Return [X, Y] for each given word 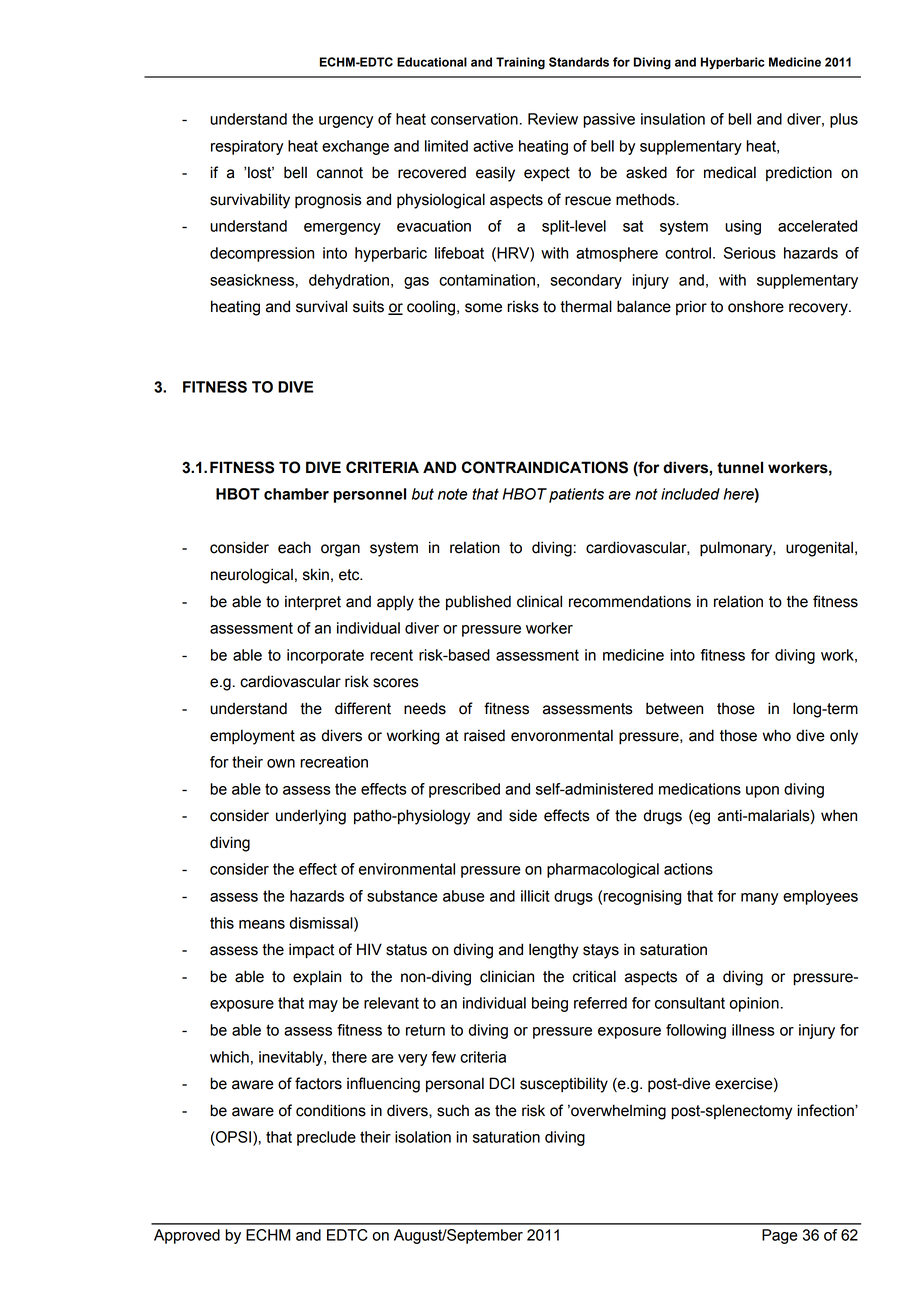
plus [844, 120]
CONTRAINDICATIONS [545, 467]
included [690, 494]
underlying [311, 817]
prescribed [464, 790]
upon [762, 792]
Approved [187, 1236]
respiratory [247, 147]
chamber [296, 494]
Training [520, 63]
